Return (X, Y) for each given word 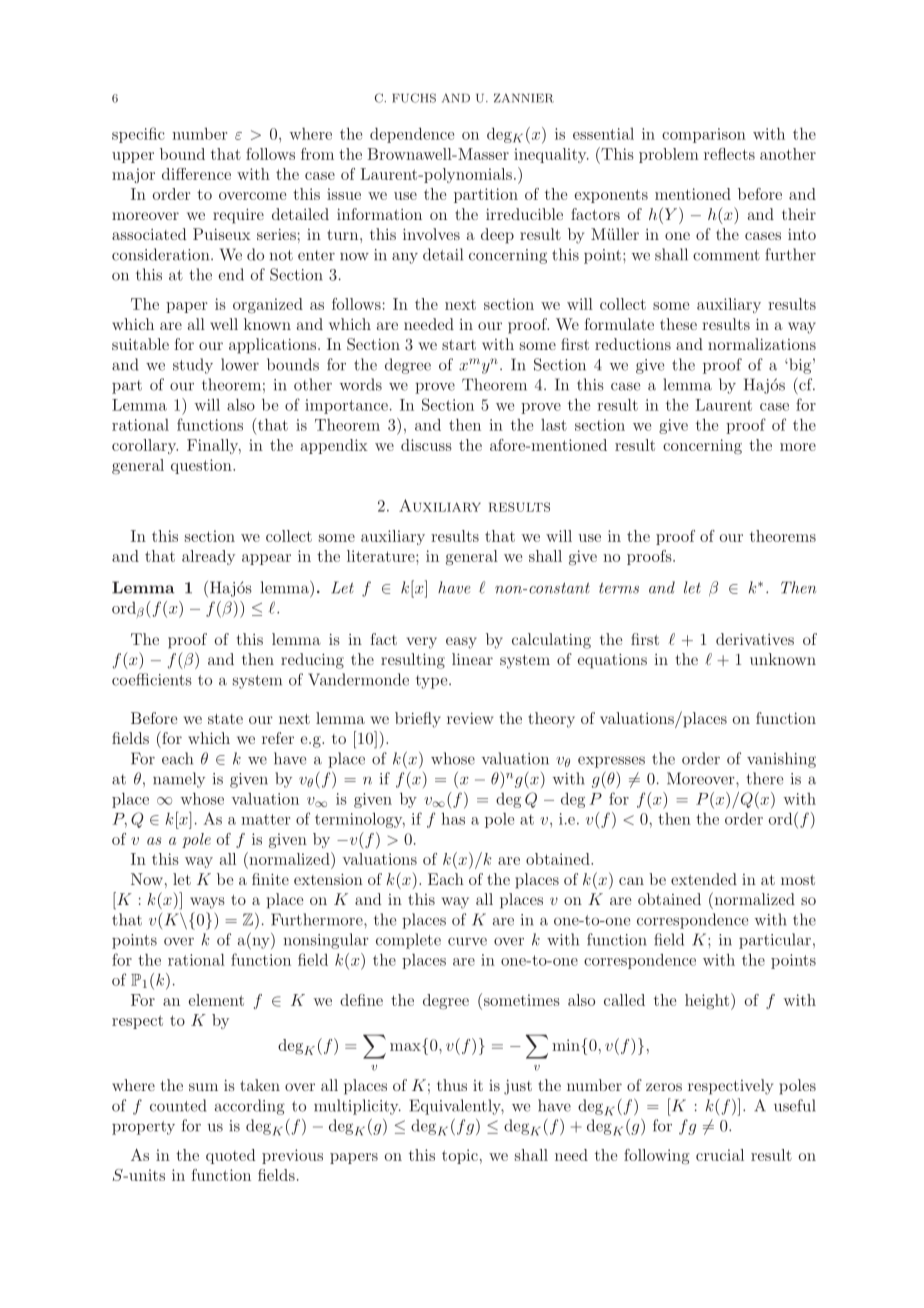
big (800, 366)
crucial (720, 1155)
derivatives (755, 639)
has (453, 818)
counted (178, 1105)
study (193, 366)
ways (207, 903)
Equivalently (456, 1107)
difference (196, 174)
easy (461, 643)
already (208, 557)
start (459, 345)
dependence (412, 135)
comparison (704, 135)
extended (704, 879)
